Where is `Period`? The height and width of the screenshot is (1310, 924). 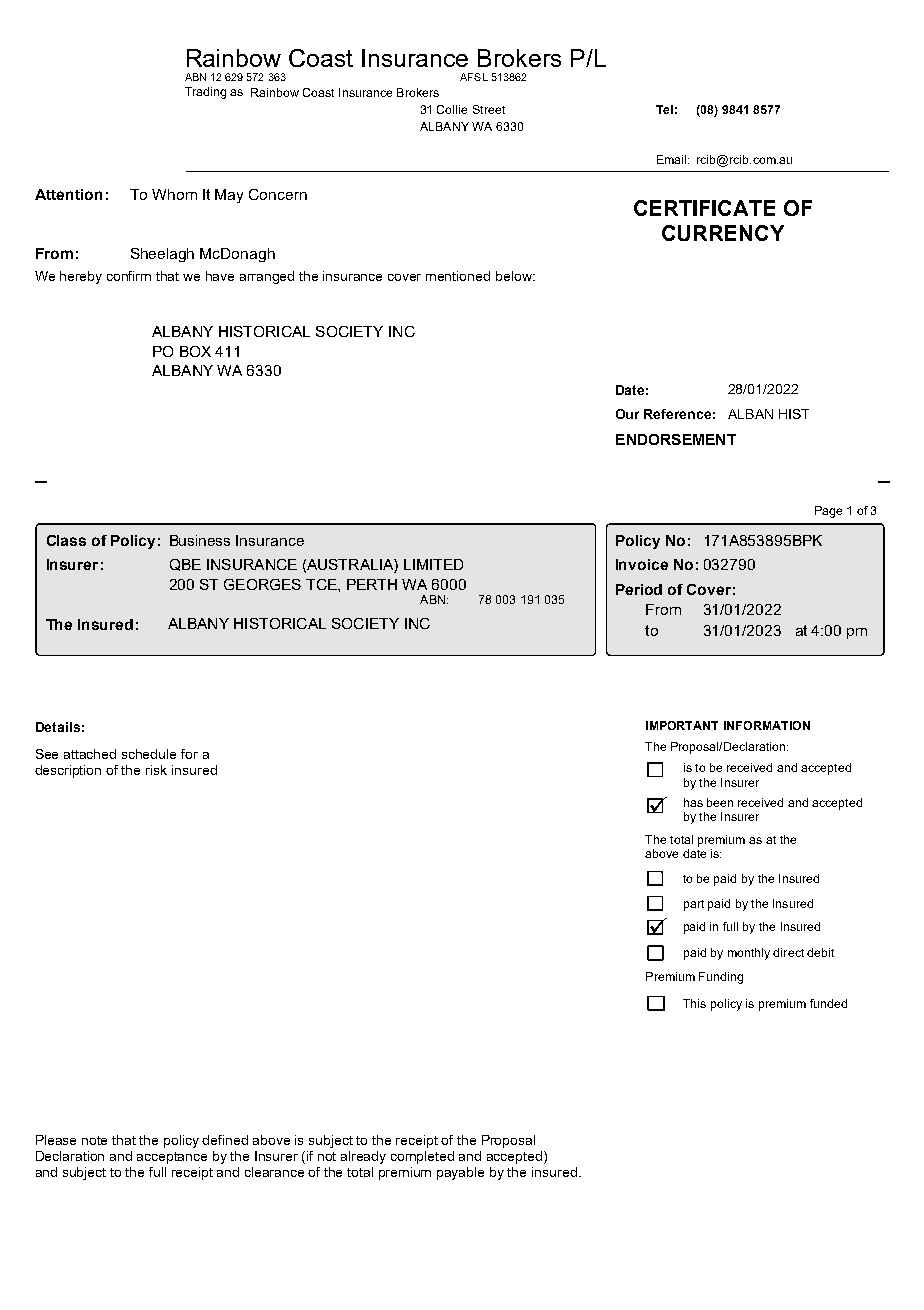
Period is located at coordinates (639, 589).
